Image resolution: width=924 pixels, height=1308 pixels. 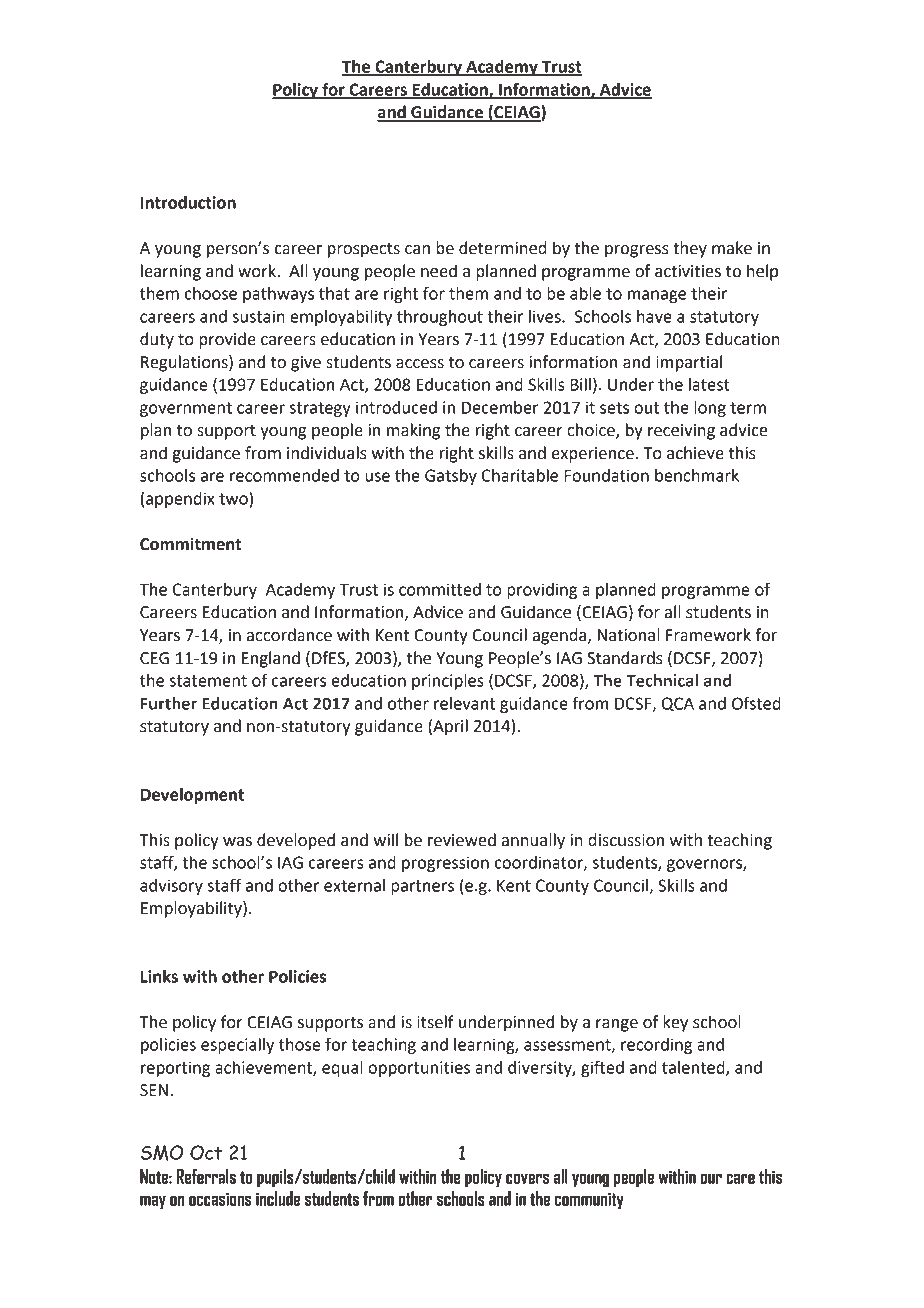 I want to click on Referrals, so click(x=206, y=1176).
